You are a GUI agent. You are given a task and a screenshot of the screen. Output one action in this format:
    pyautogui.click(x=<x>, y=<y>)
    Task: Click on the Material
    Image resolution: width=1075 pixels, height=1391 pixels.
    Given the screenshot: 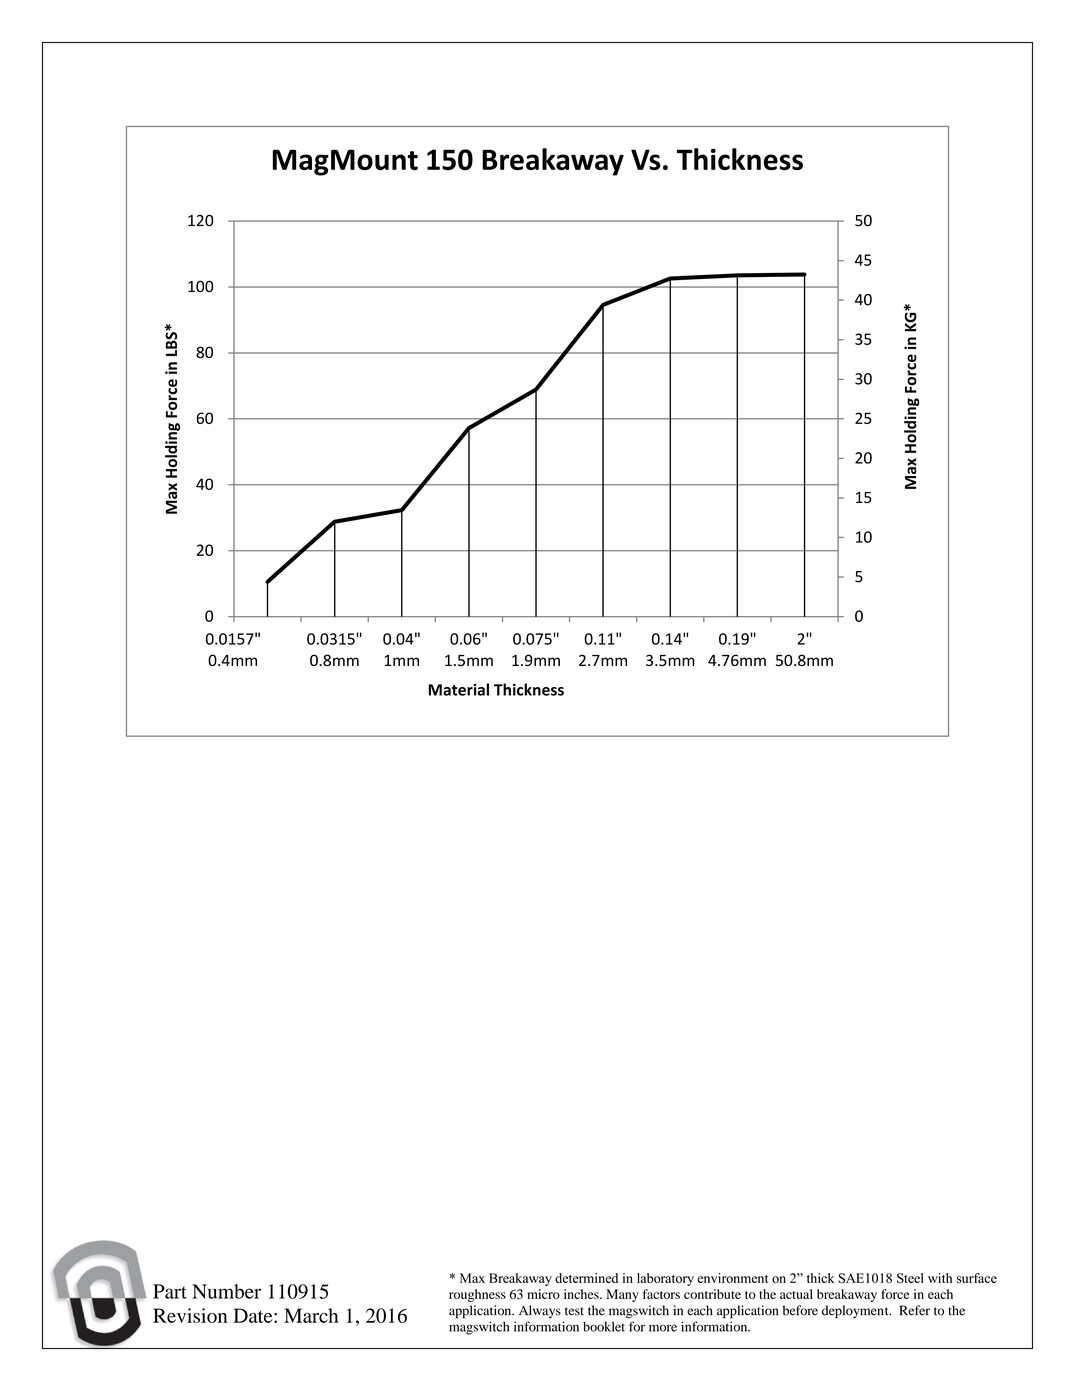 What is the action you would take?
    pyautogui.click(x=459, y=689)
